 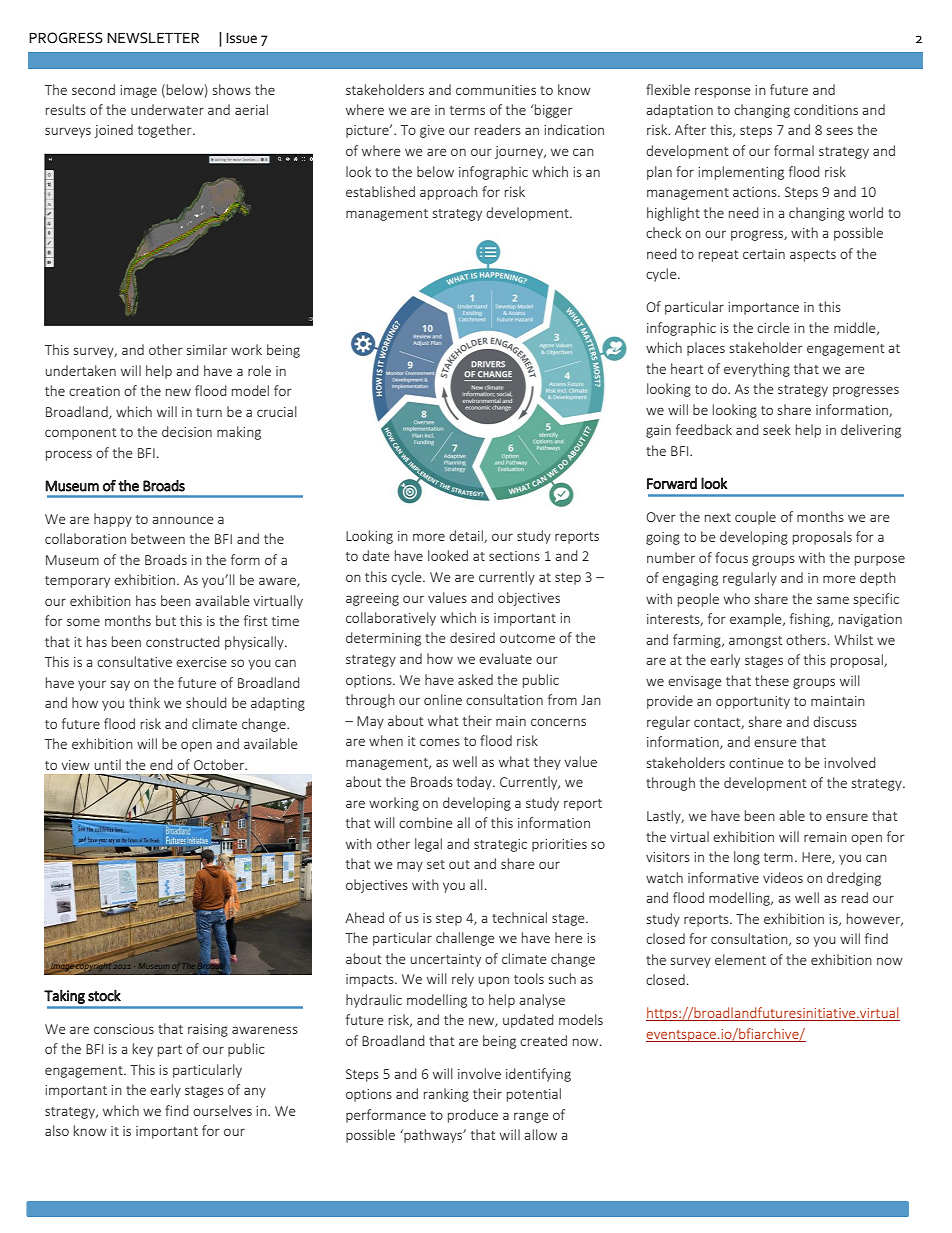 What do you see at coordinates (496, 90) in the document?
I see `communities` at bounding box center [496, 90].
